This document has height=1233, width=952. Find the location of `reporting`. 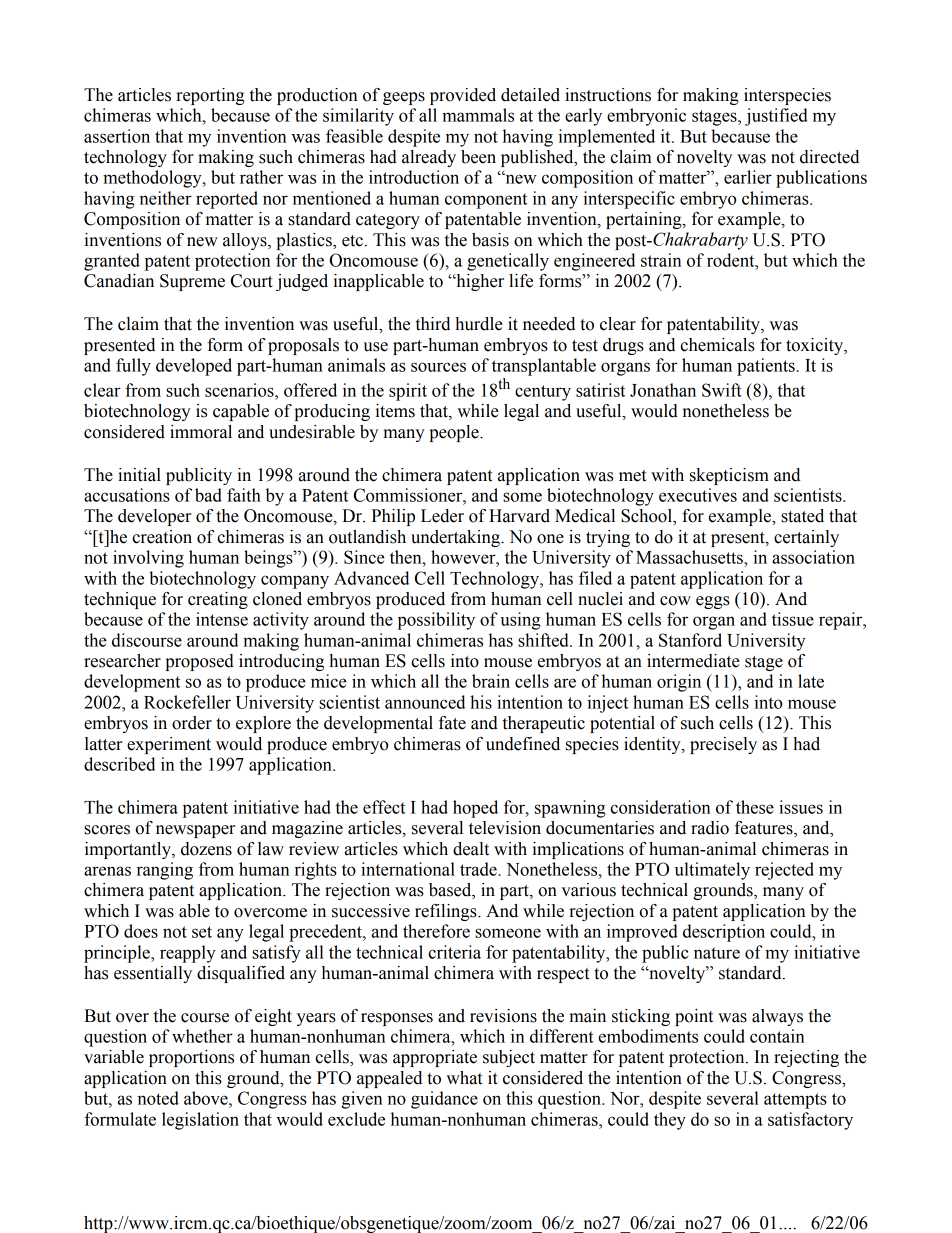

reporting is located at coordinates (210, 96).
